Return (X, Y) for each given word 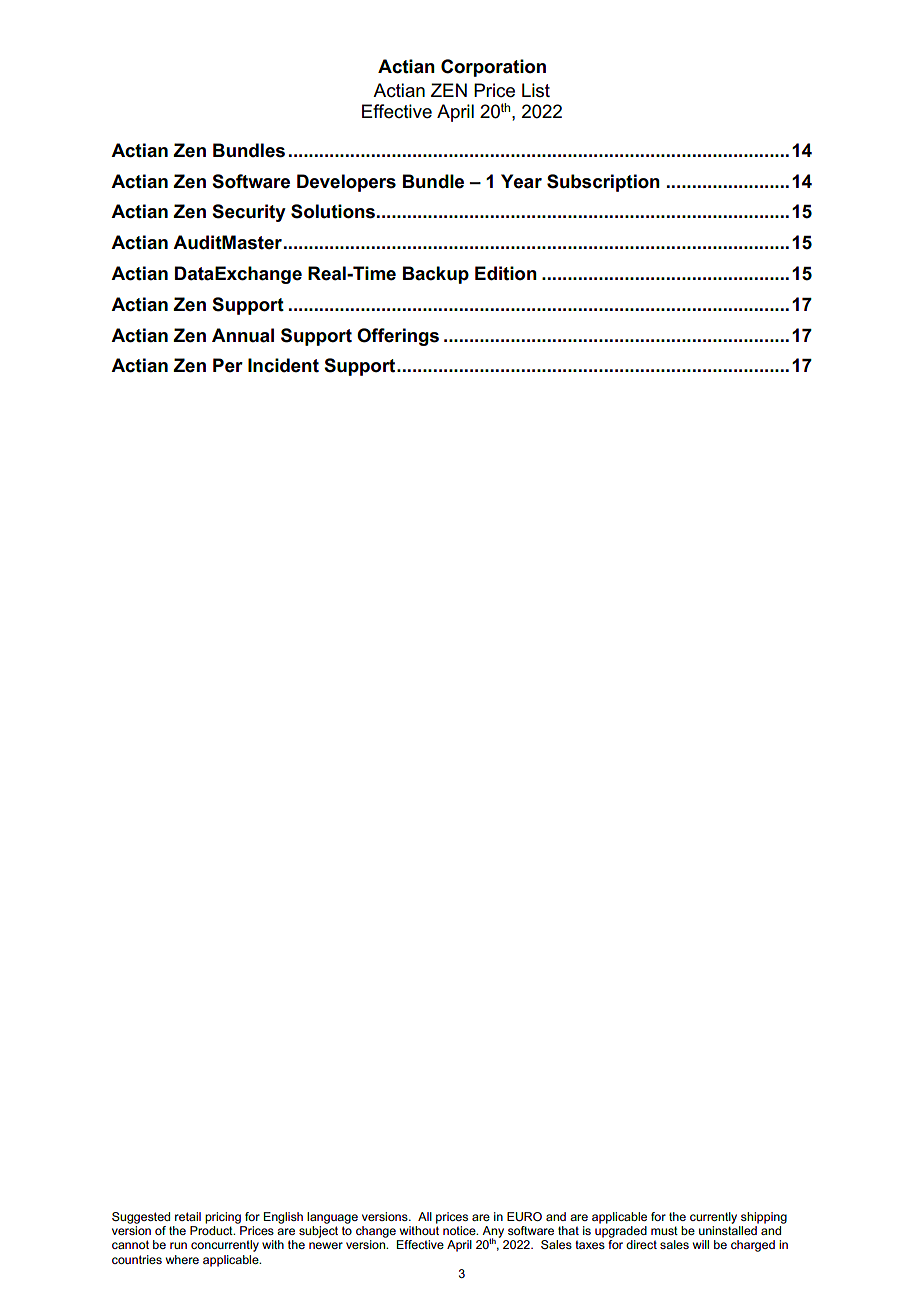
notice (460, 1230)
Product (212, 1230)
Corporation (493, 68)
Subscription (603, 183)
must (664, 1230)
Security (249, 213)
